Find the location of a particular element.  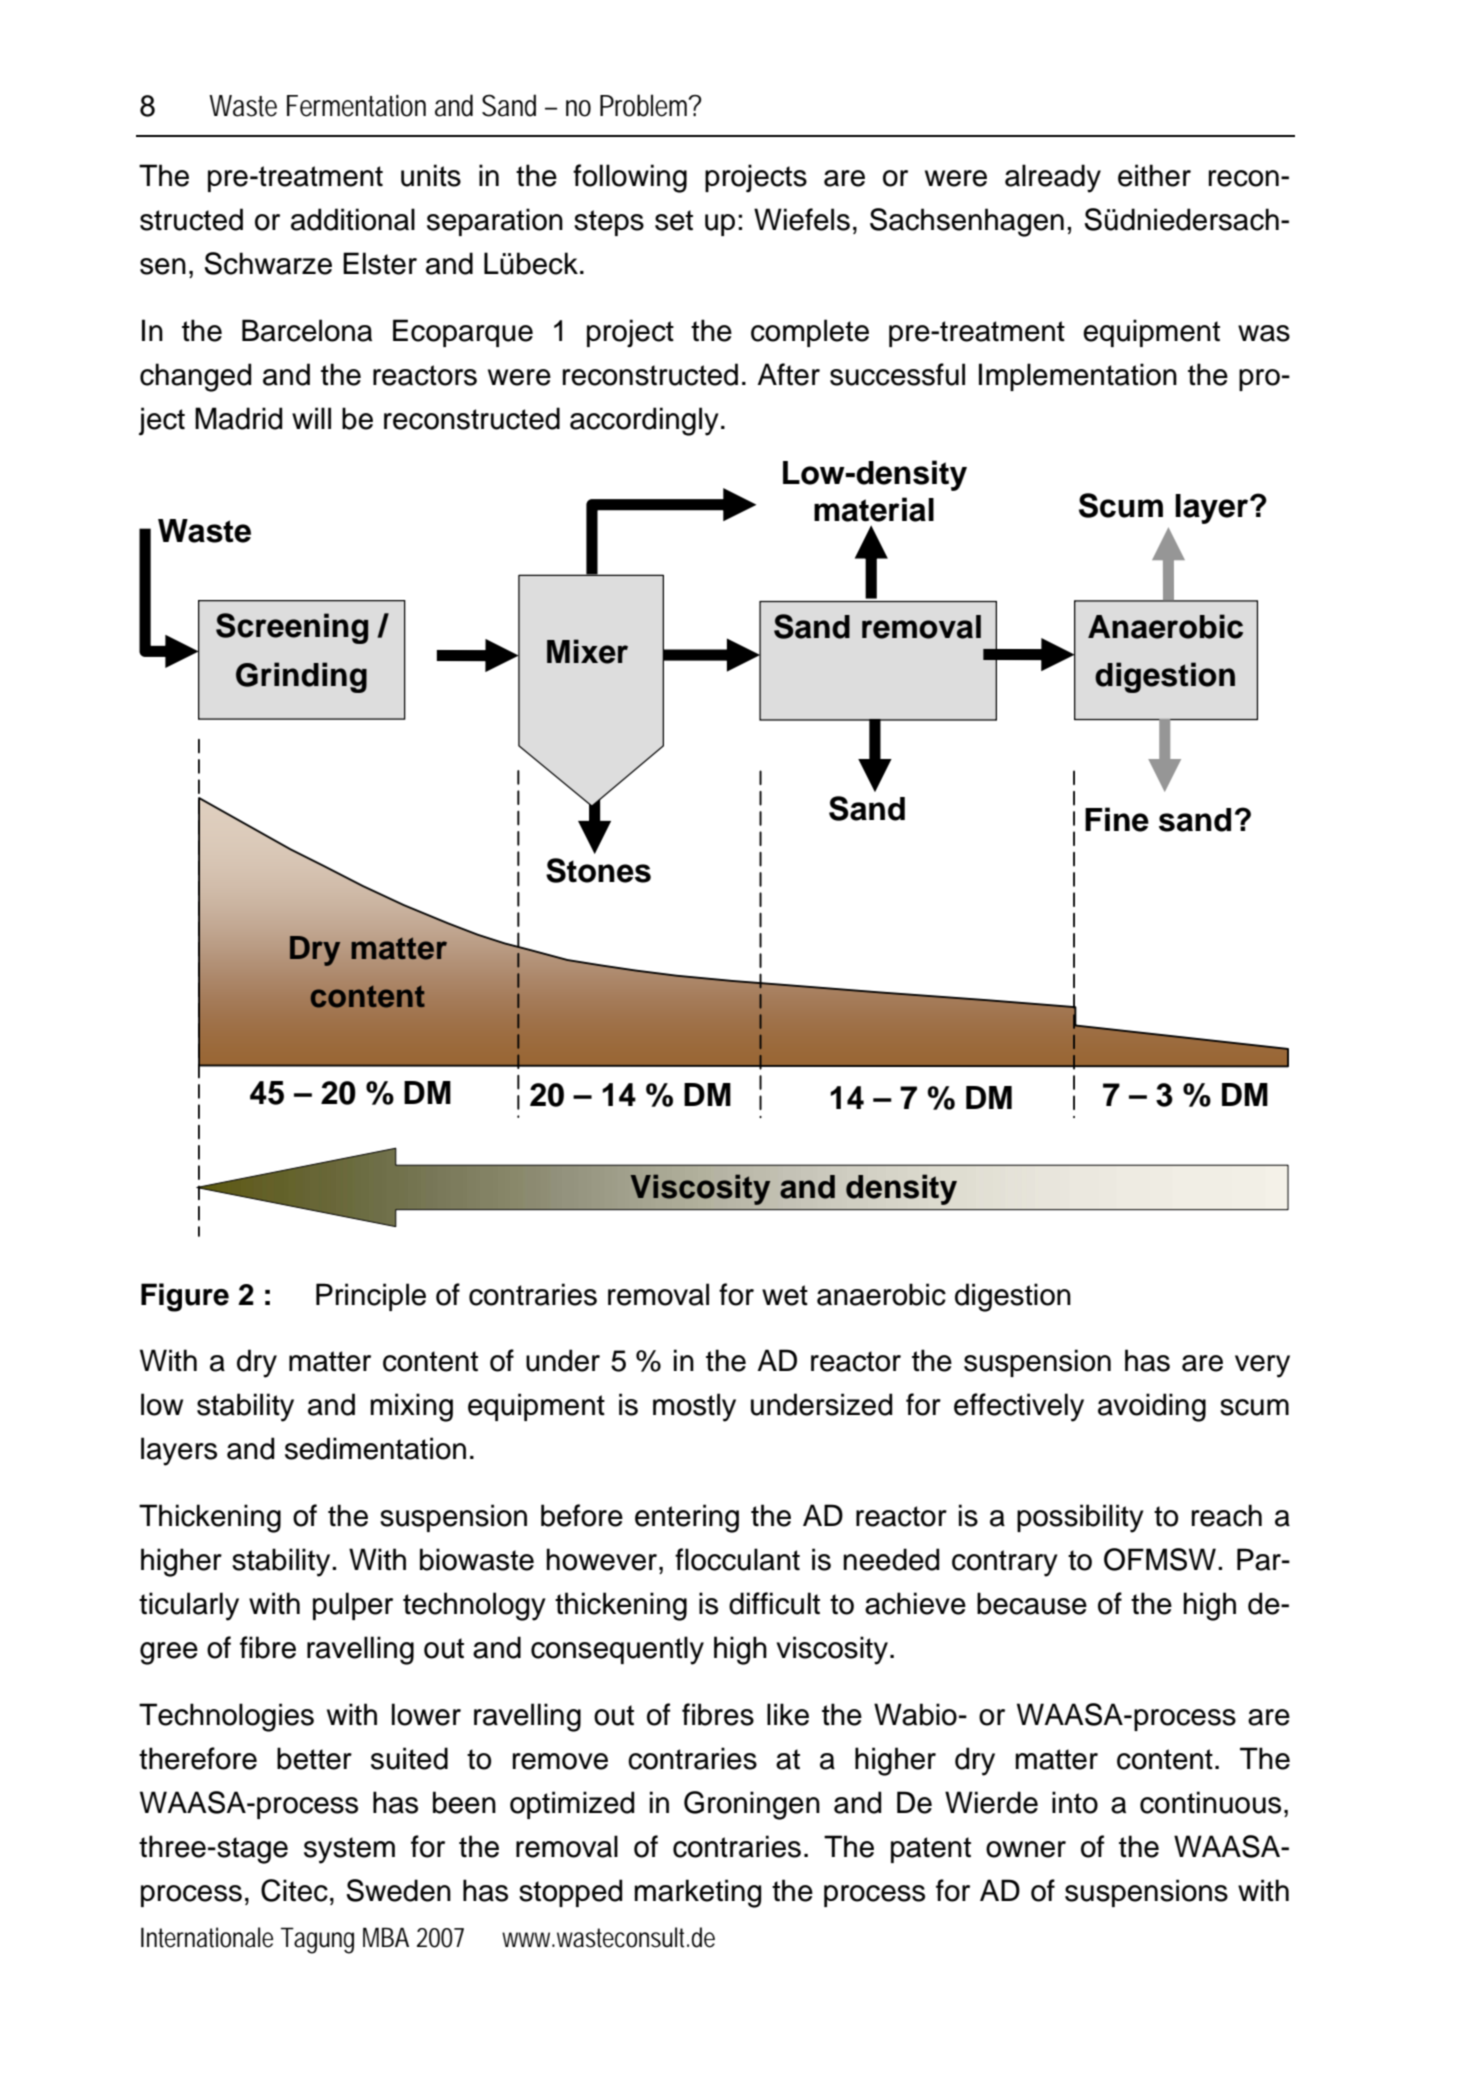

system is located at coordinates (349, 1850).
